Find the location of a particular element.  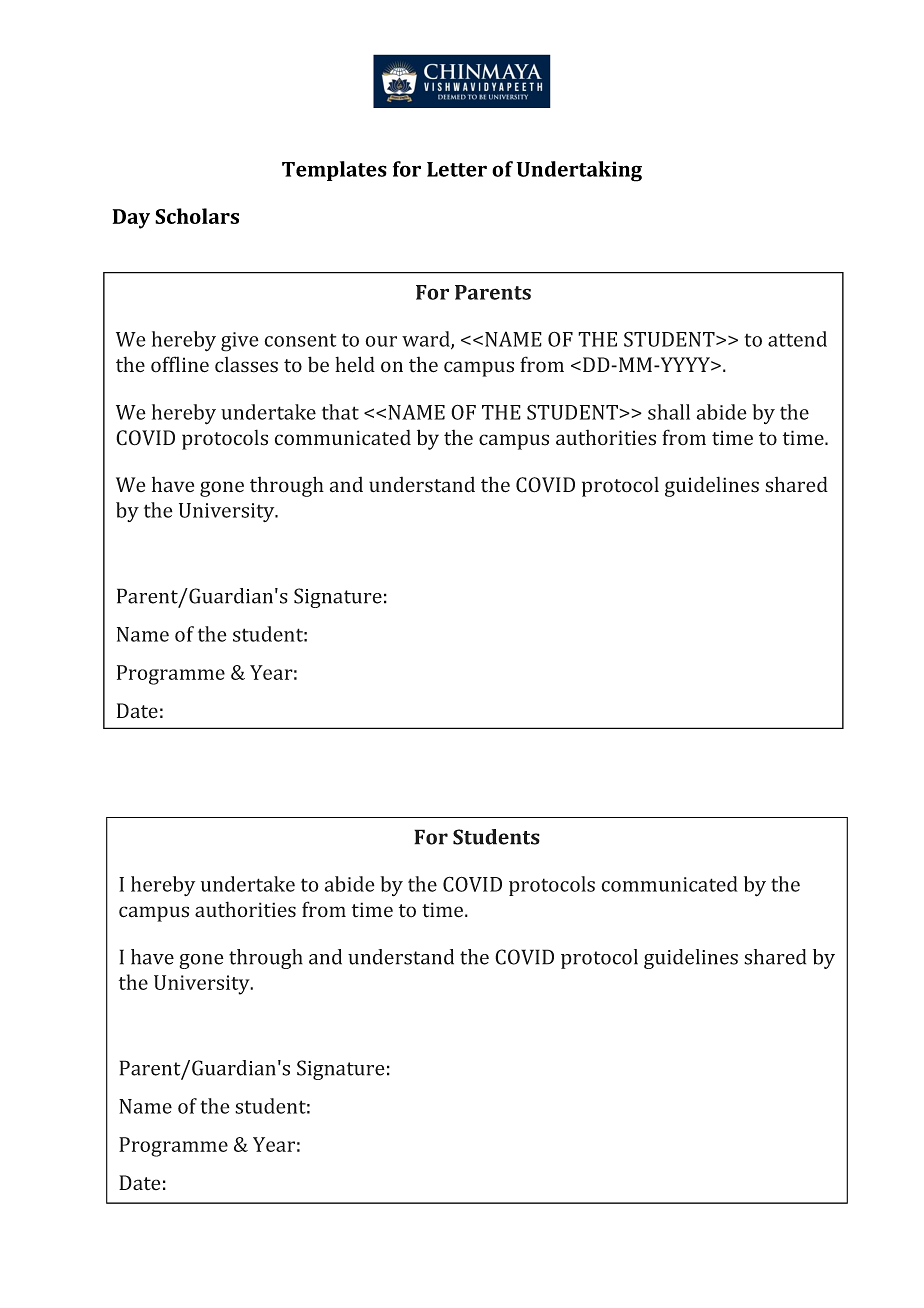

attend is located at coordinates (797, 339).
